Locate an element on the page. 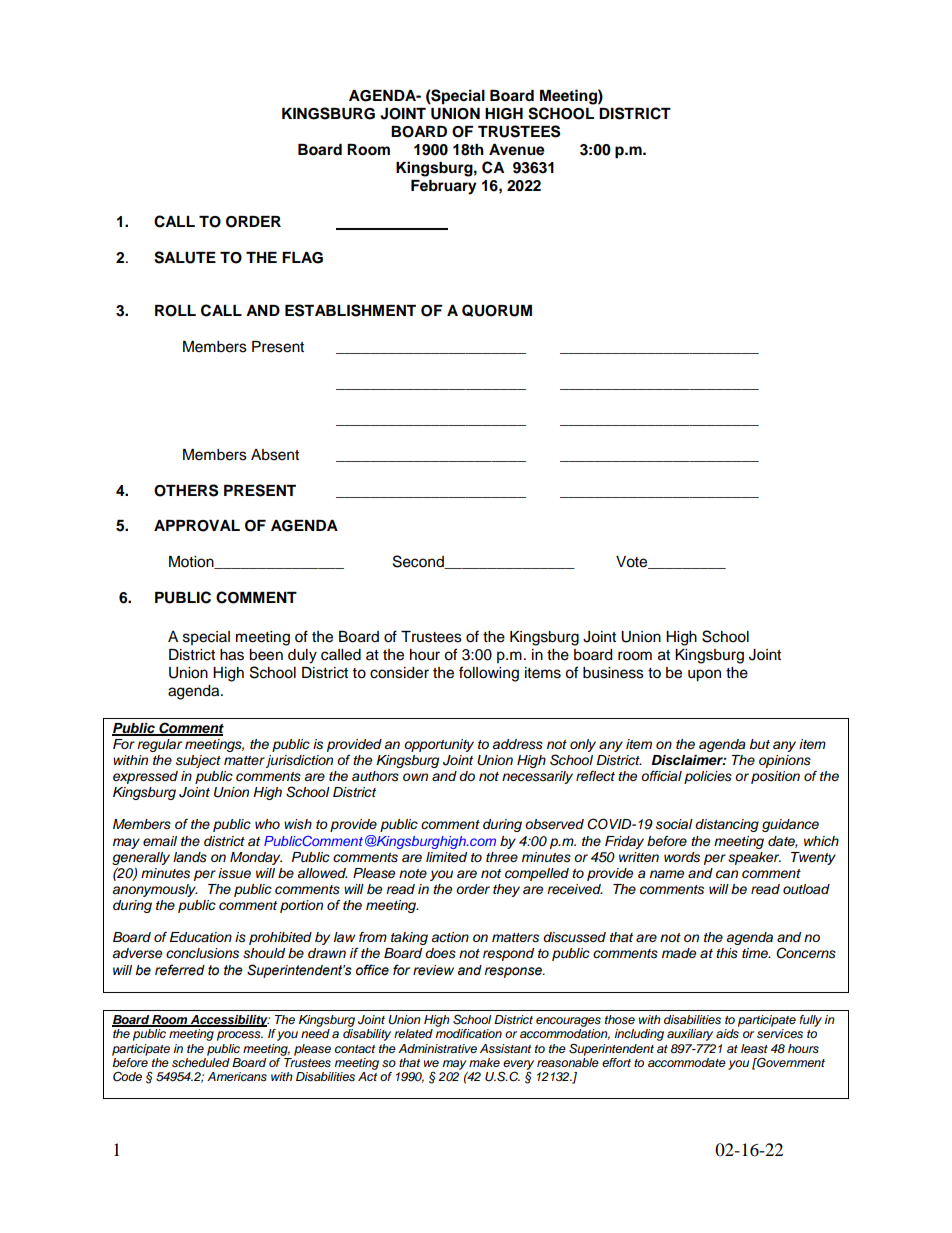  Avenue is located at coordinates (517, 150).
